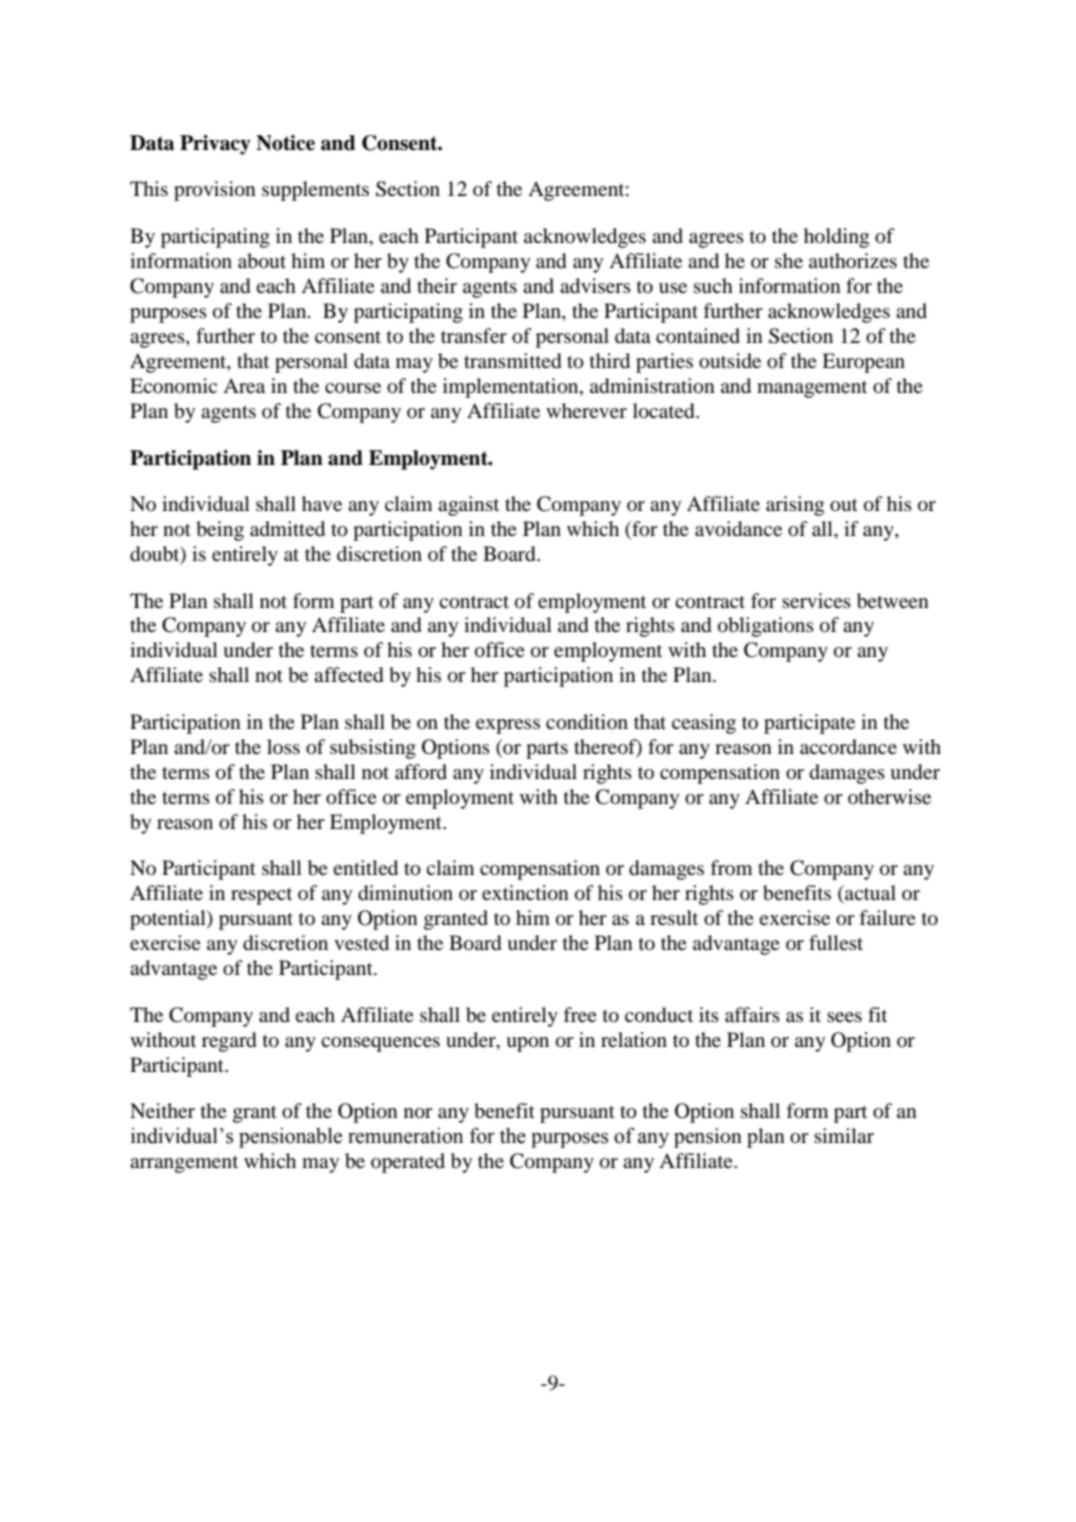 This page has height=1522, width=1076. What do you see at coordinates (844, 1135) in the page?
I see `similar` at bounding box center [844, 1135].
